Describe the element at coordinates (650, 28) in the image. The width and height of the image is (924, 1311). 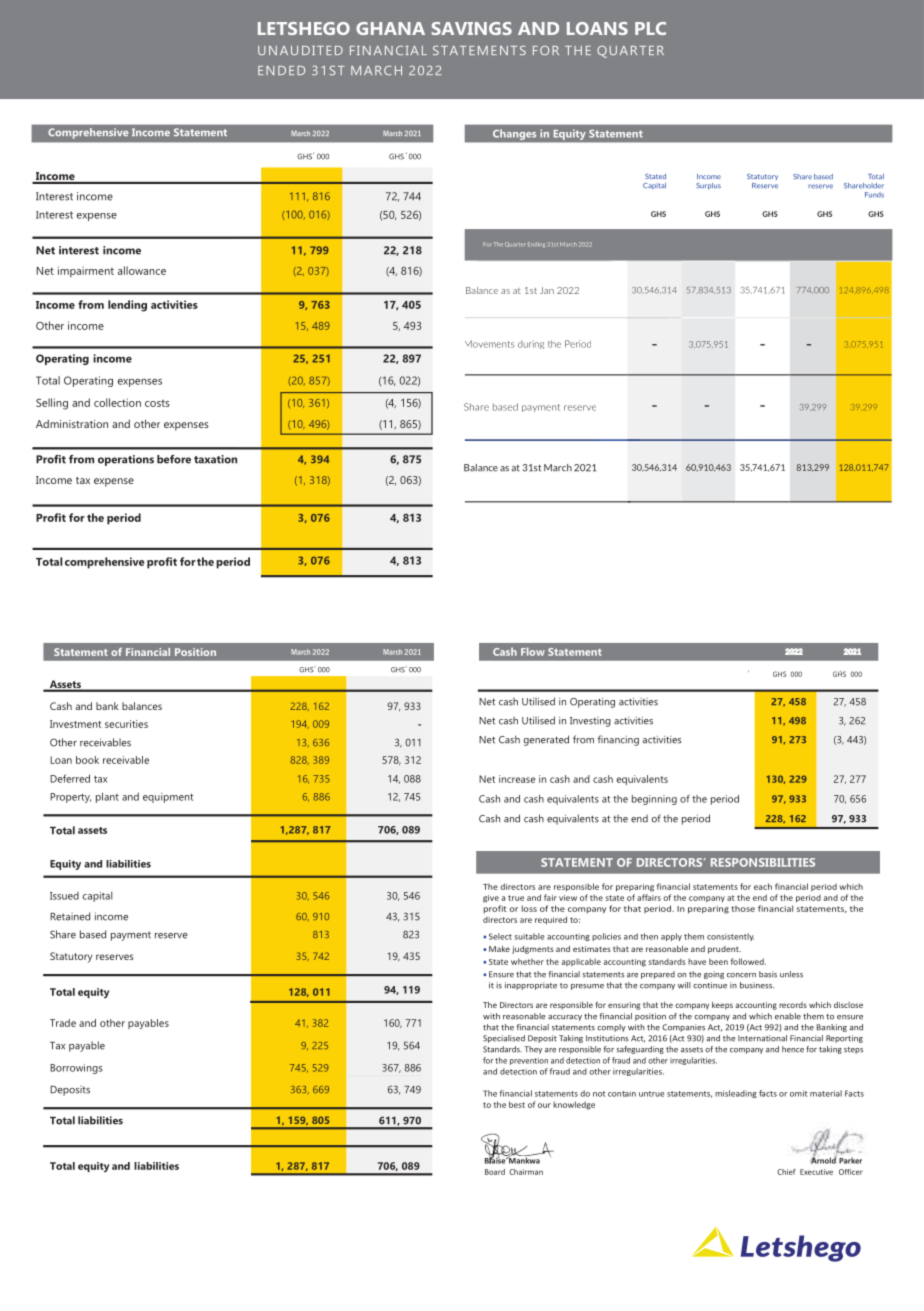
I see `PLC` at that location.
